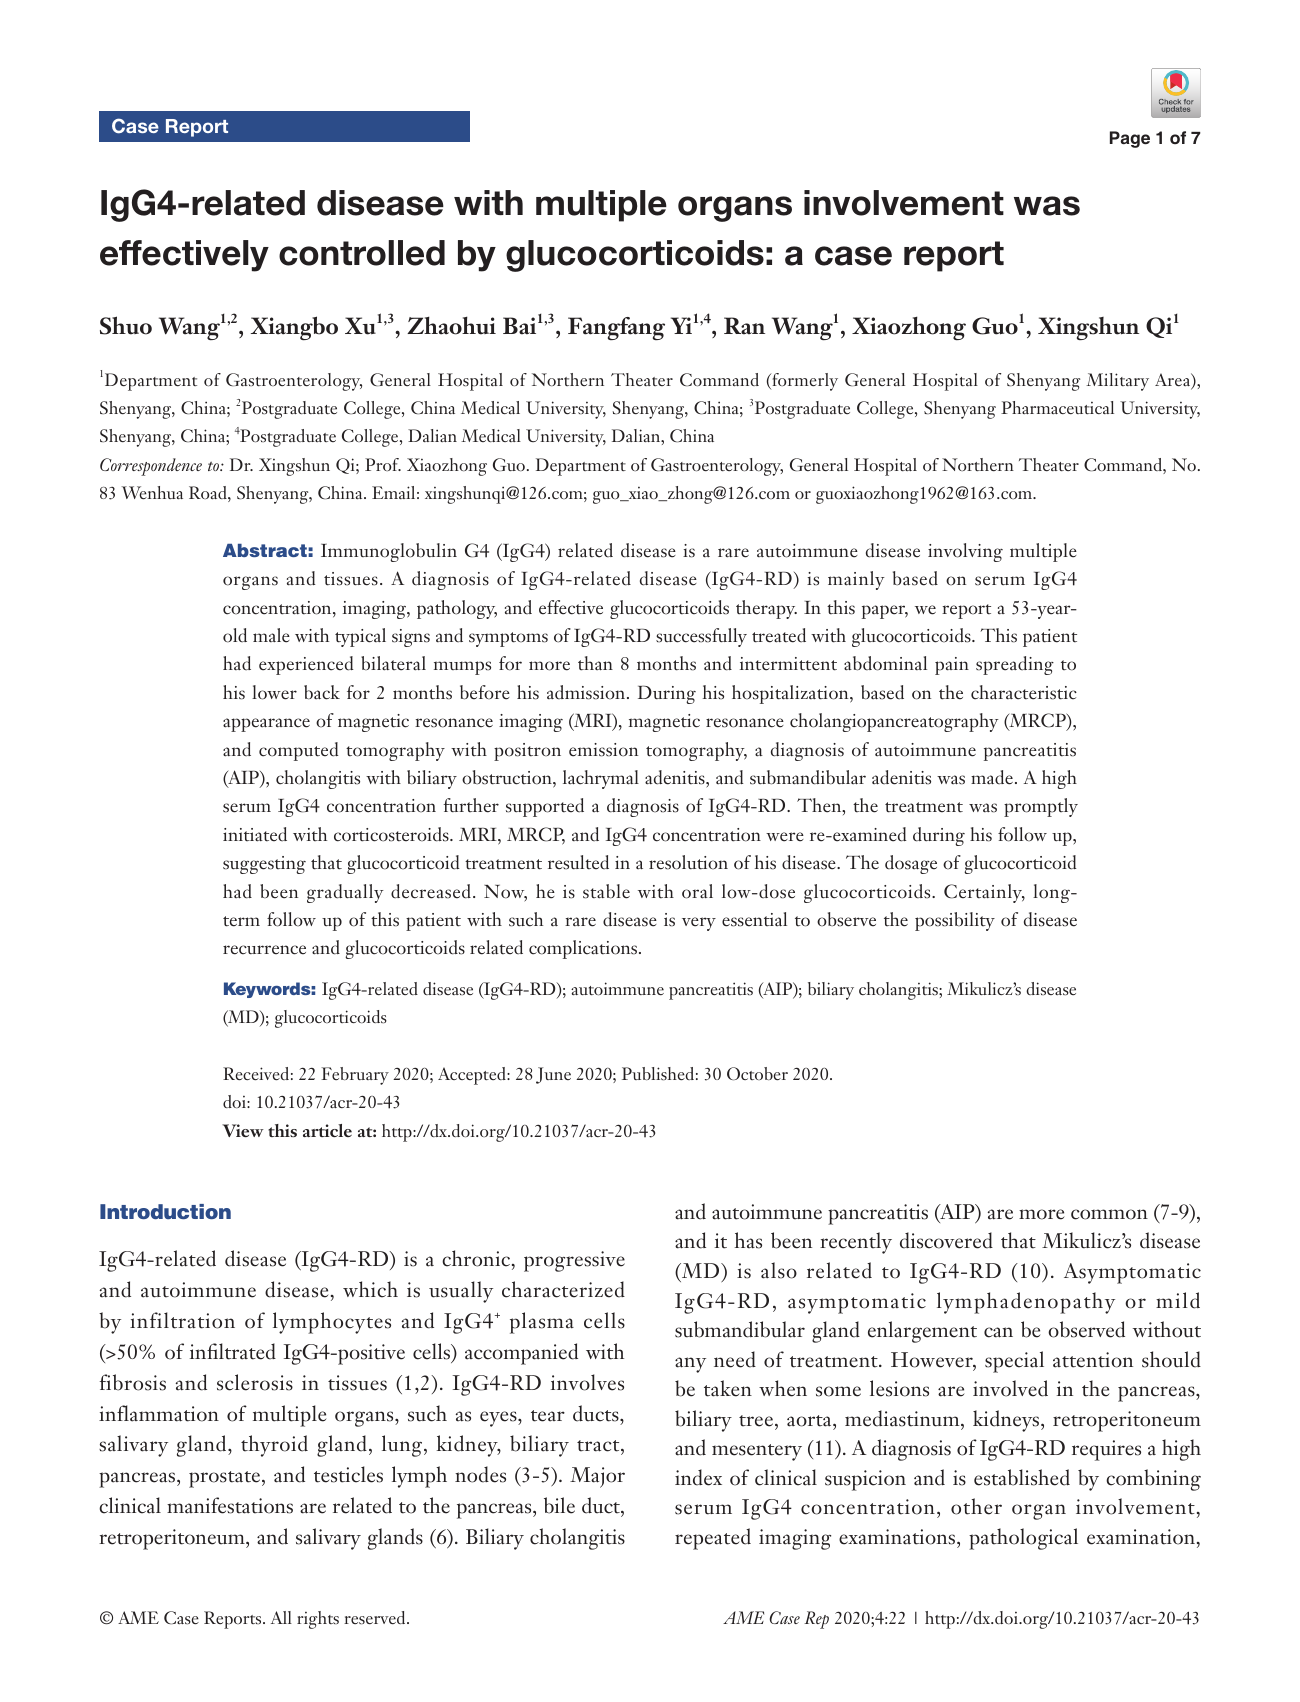 Image resolution: width=1300 pixels, height=1702 pixels. Describe the element at coordinates (574, 1261) in the screenshot. I see `progressive` at that location.
